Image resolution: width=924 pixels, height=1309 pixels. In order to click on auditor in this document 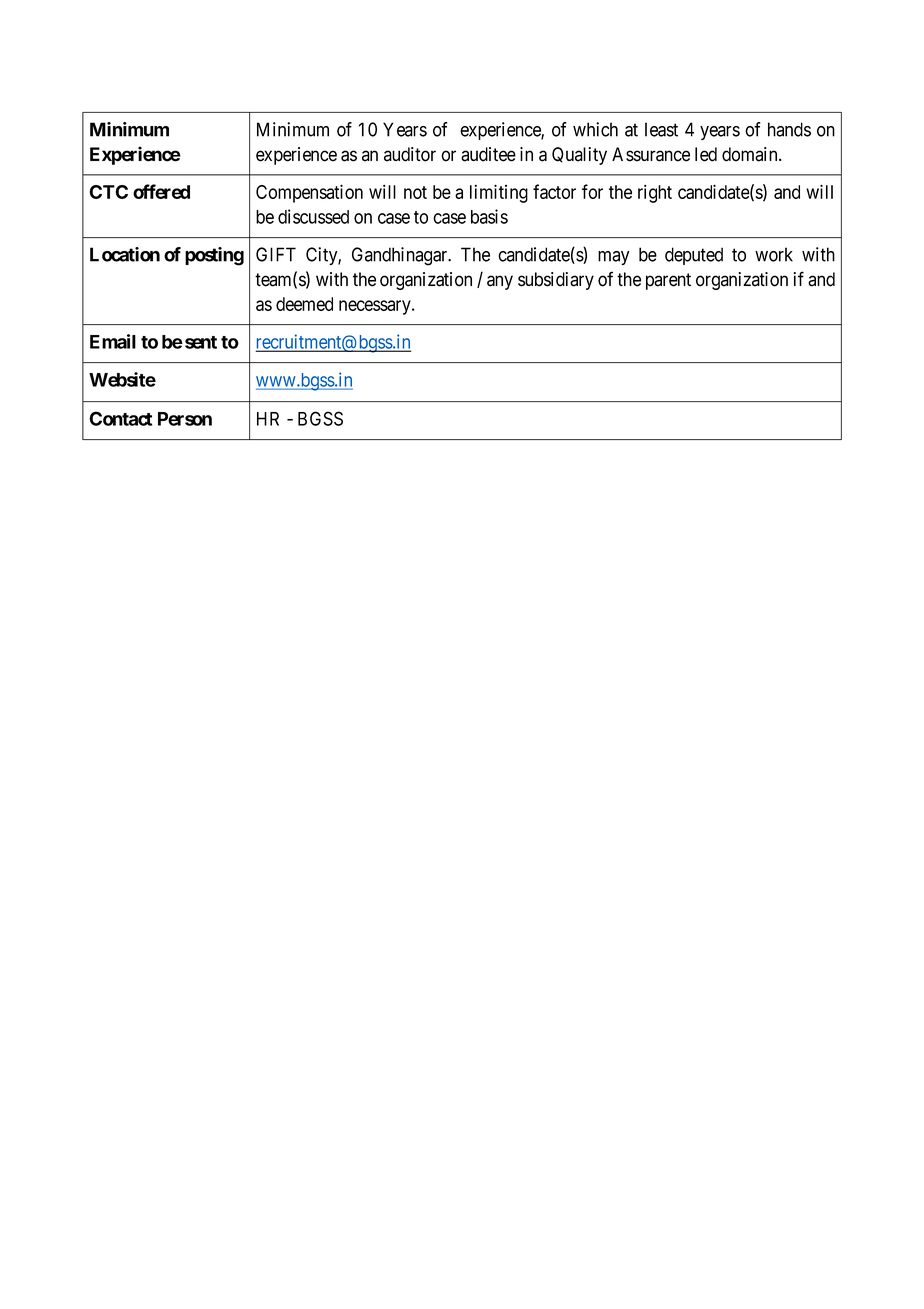, I will do `click(410, 154)`.
